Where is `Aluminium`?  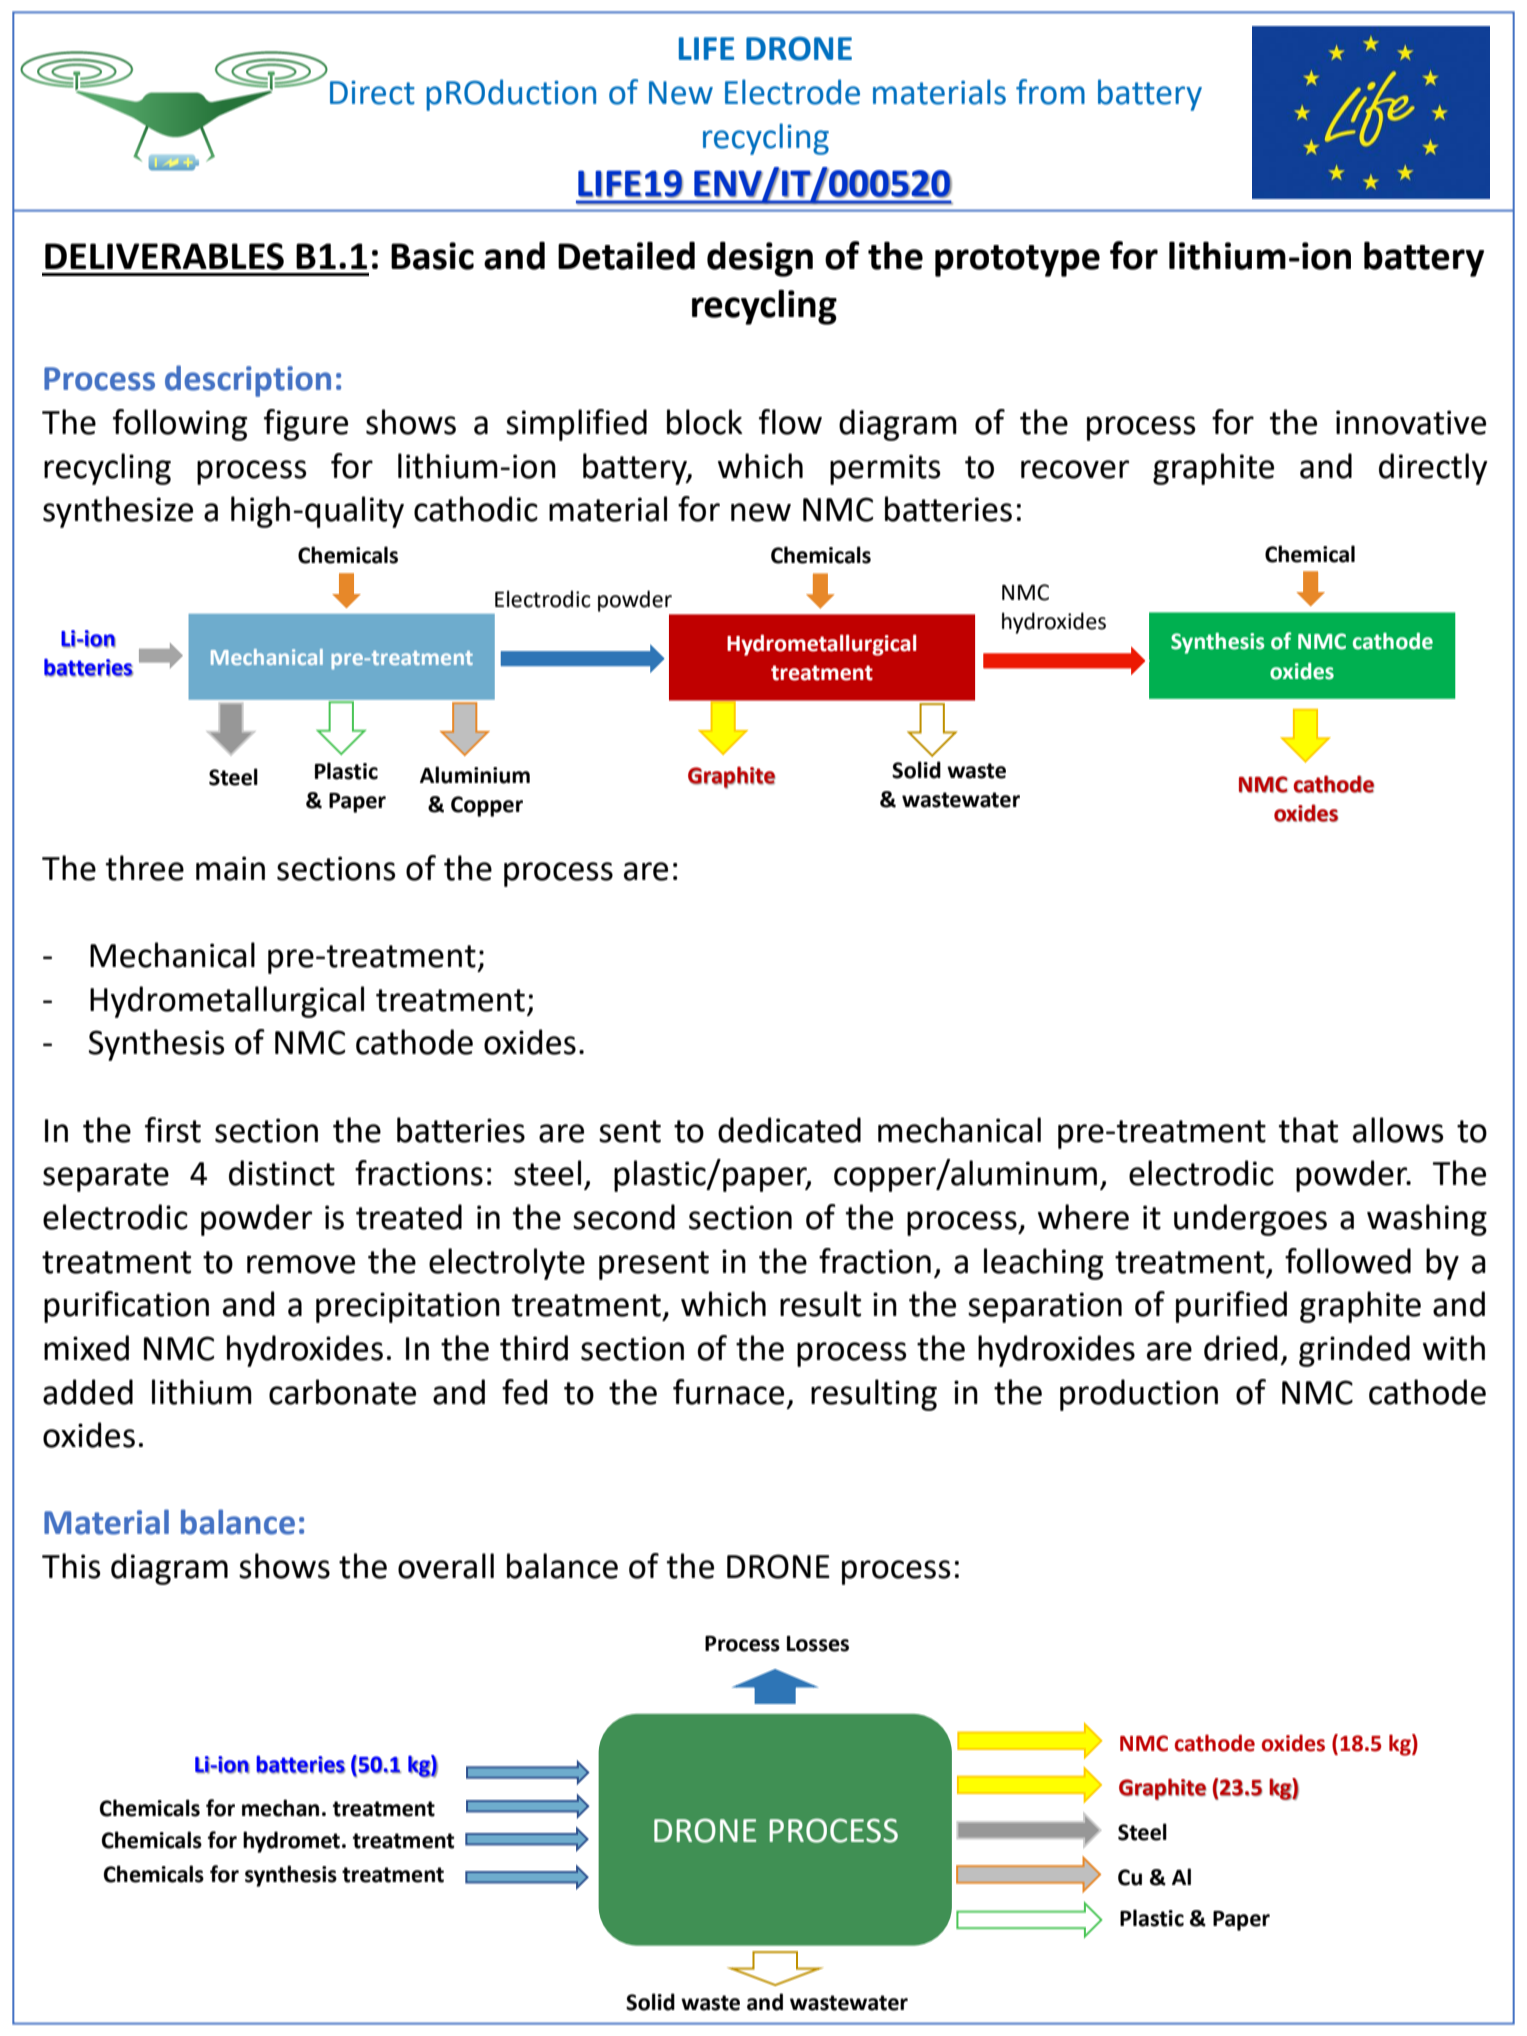
Aluminium is located at coordinates (475, 775).
